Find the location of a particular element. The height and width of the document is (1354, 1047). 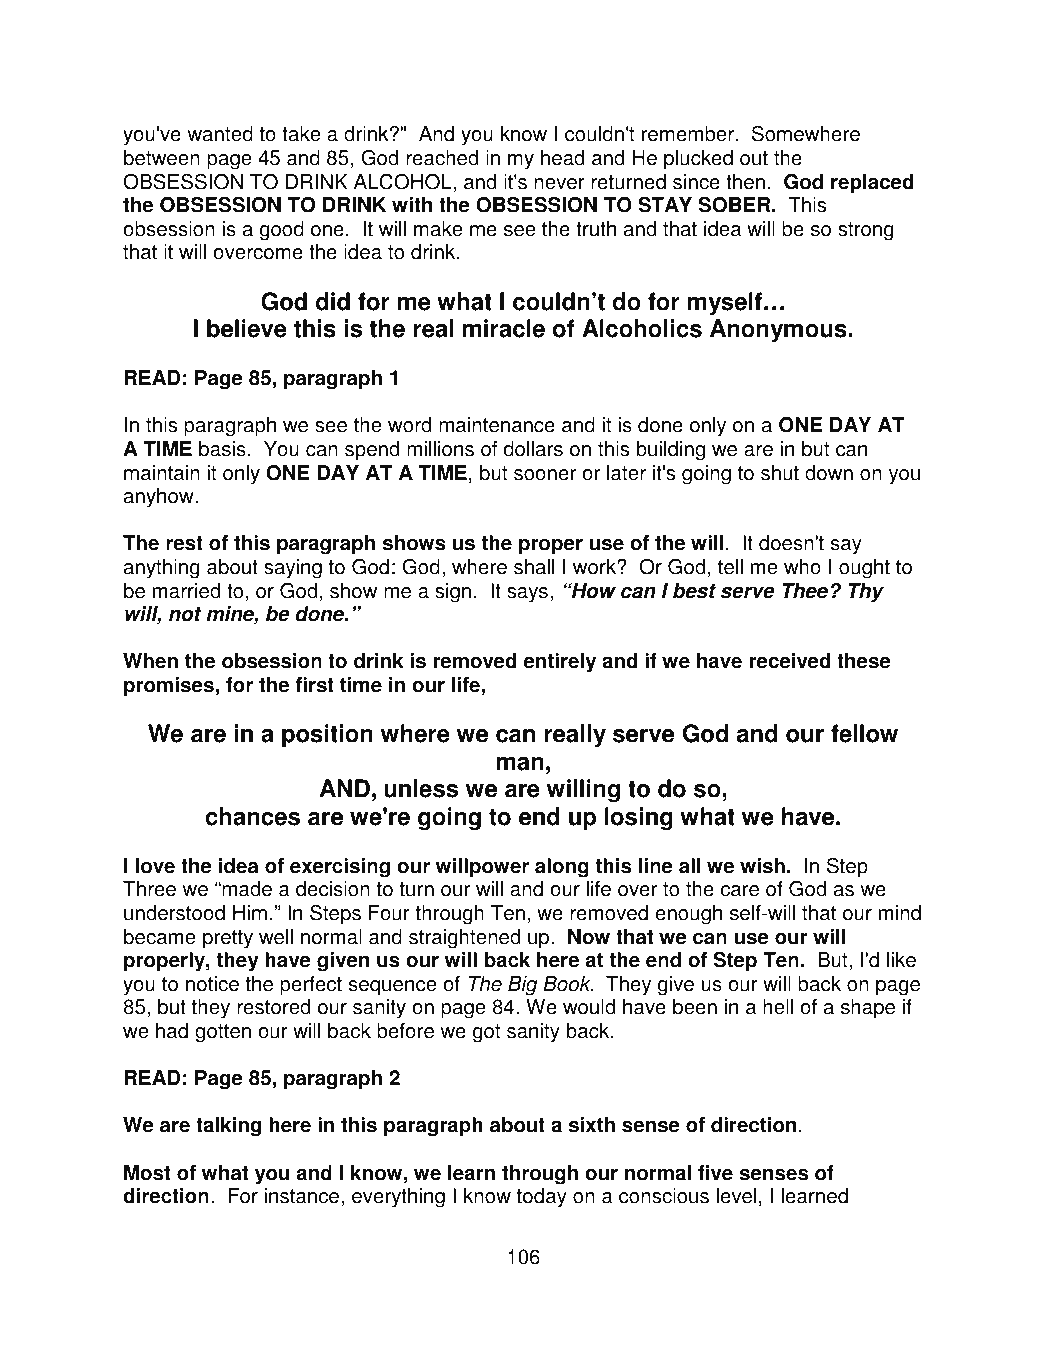

received is located at coordinates (789, 661).
